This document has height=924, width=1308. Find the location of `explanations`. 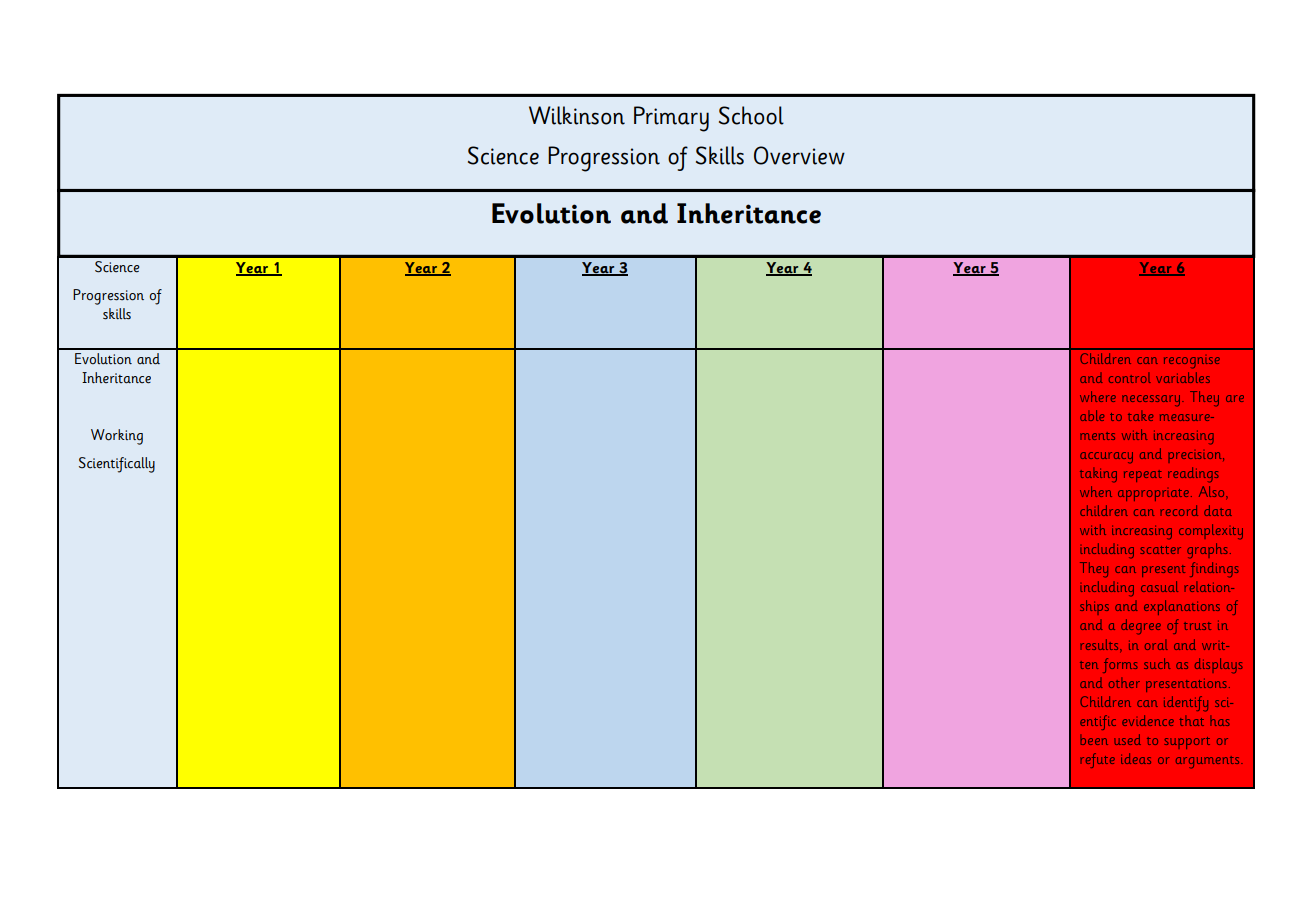

explanations is located at coordinates (1182, 607).
